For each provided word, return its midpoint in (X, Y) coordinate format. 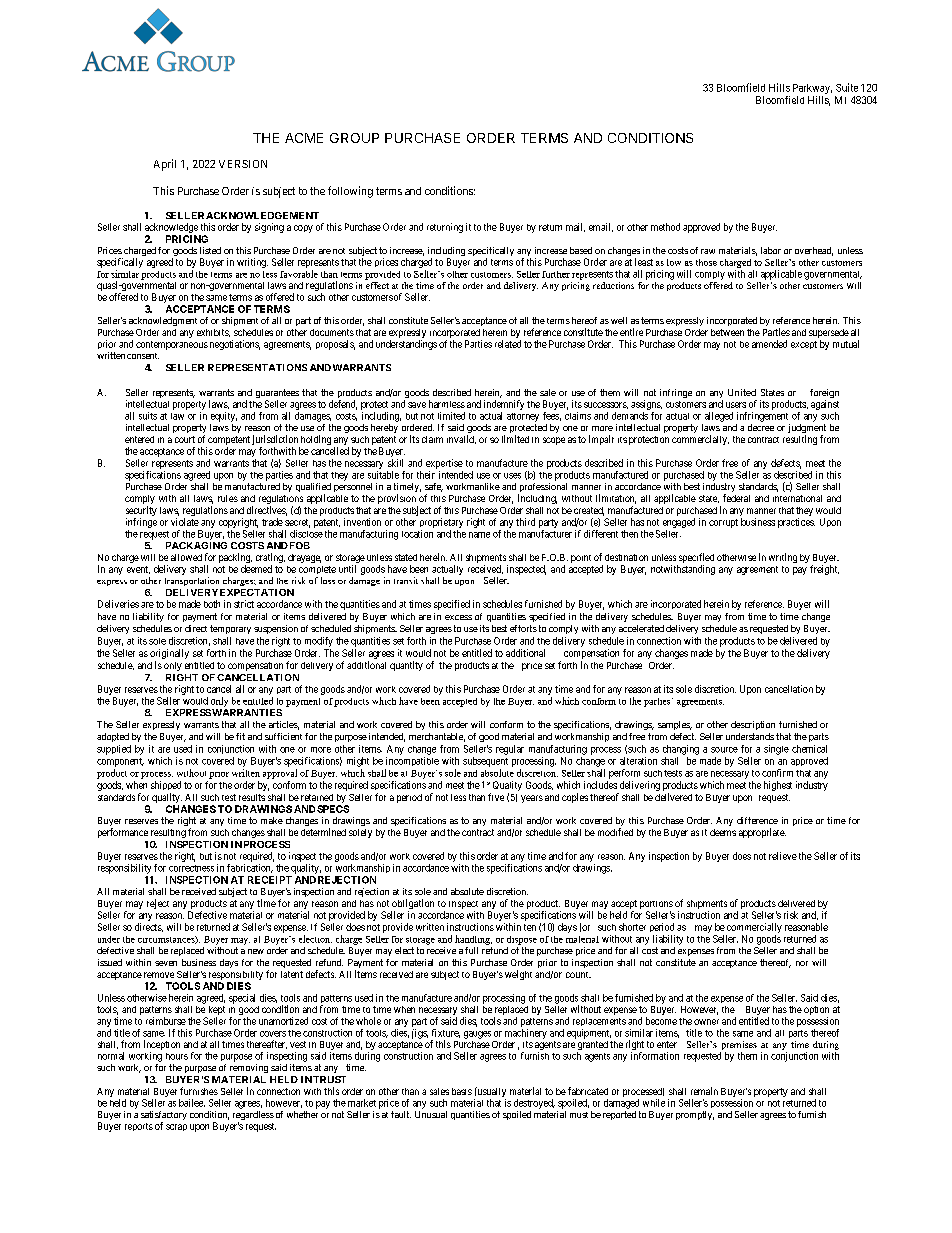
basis (462, 1091)
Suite (847, 87)
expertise (444, 464)
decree (761, 427)
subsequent (485, 762)
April (165, 165)
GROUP (354, 138)
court (185, 439)
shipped (166, 787)
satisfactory (164, 1117)
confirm (777, 773)
